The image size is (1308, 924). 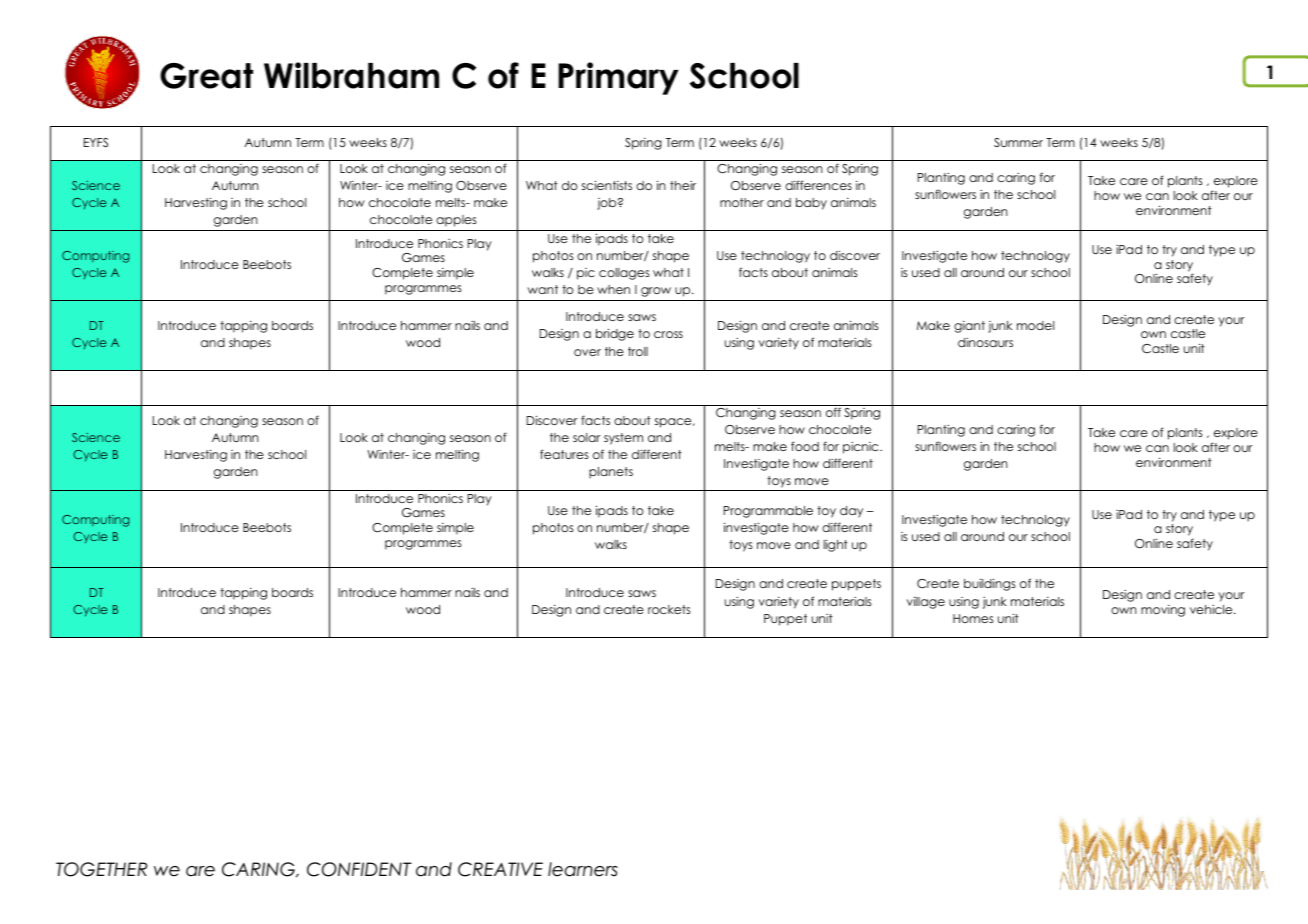 I want to click on TOGETHER, so click(x=101, y=869).
